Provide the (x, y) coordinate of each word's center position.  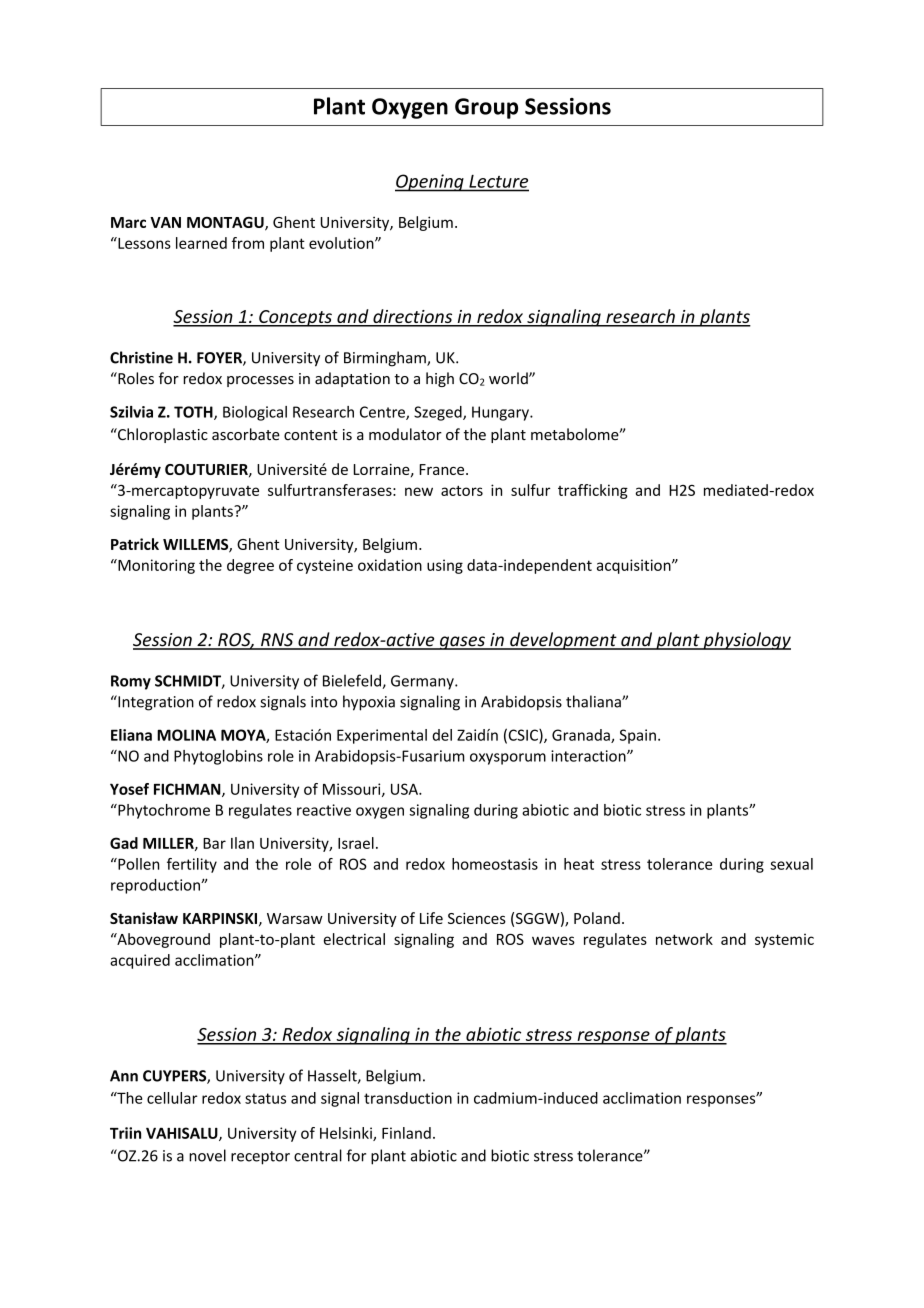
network (684, 939)
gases (462, 643)
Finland (406, 1133)
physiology (746, 641)
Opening (430, 183)
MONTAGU (226, 223)
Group (486, 108)
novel (207, 1155)
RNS (277, 641)
